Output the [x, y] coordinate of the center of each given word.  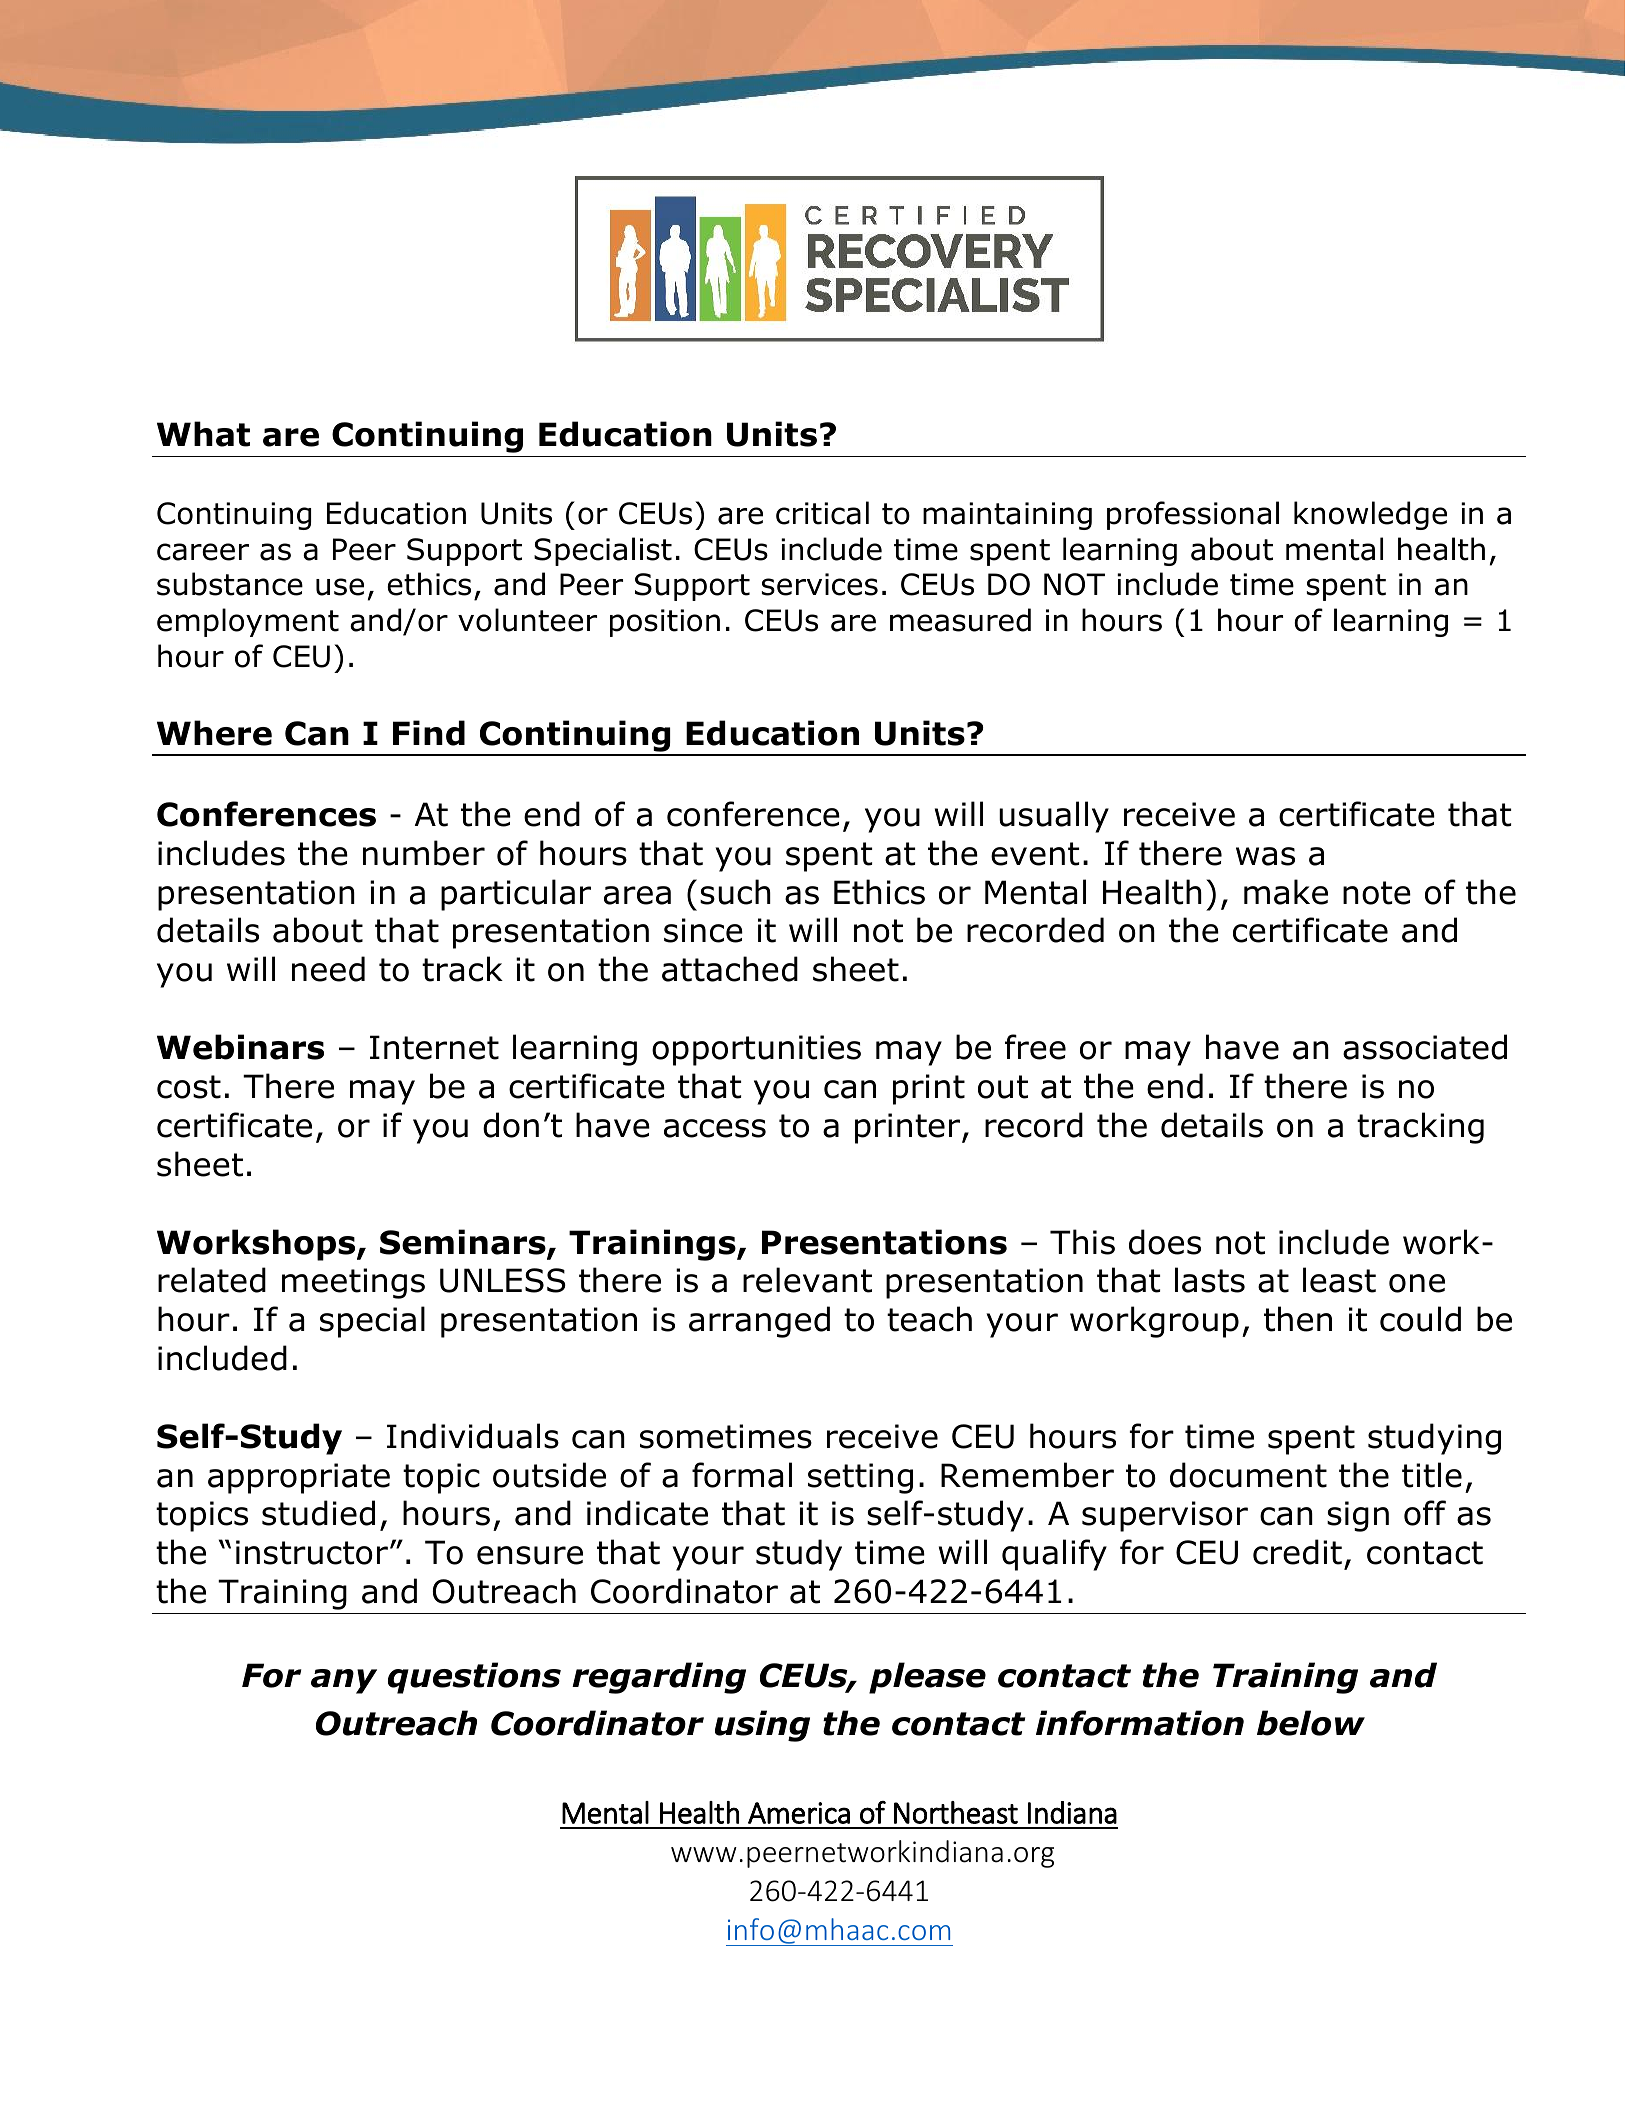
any [344, 1681]
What [203, 434]
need [328, 969]
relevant [807, 1280]
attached [730, 969]
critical [822, 513]
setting [860, 1478]
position [665, 623]
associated [1425, 1047]
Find [429, 733]
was [1265, 856]
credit [1297, 1552]
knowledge [1370, 515]
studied [318, 1513]
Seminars [464, 1243]
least [1339, 1280]
